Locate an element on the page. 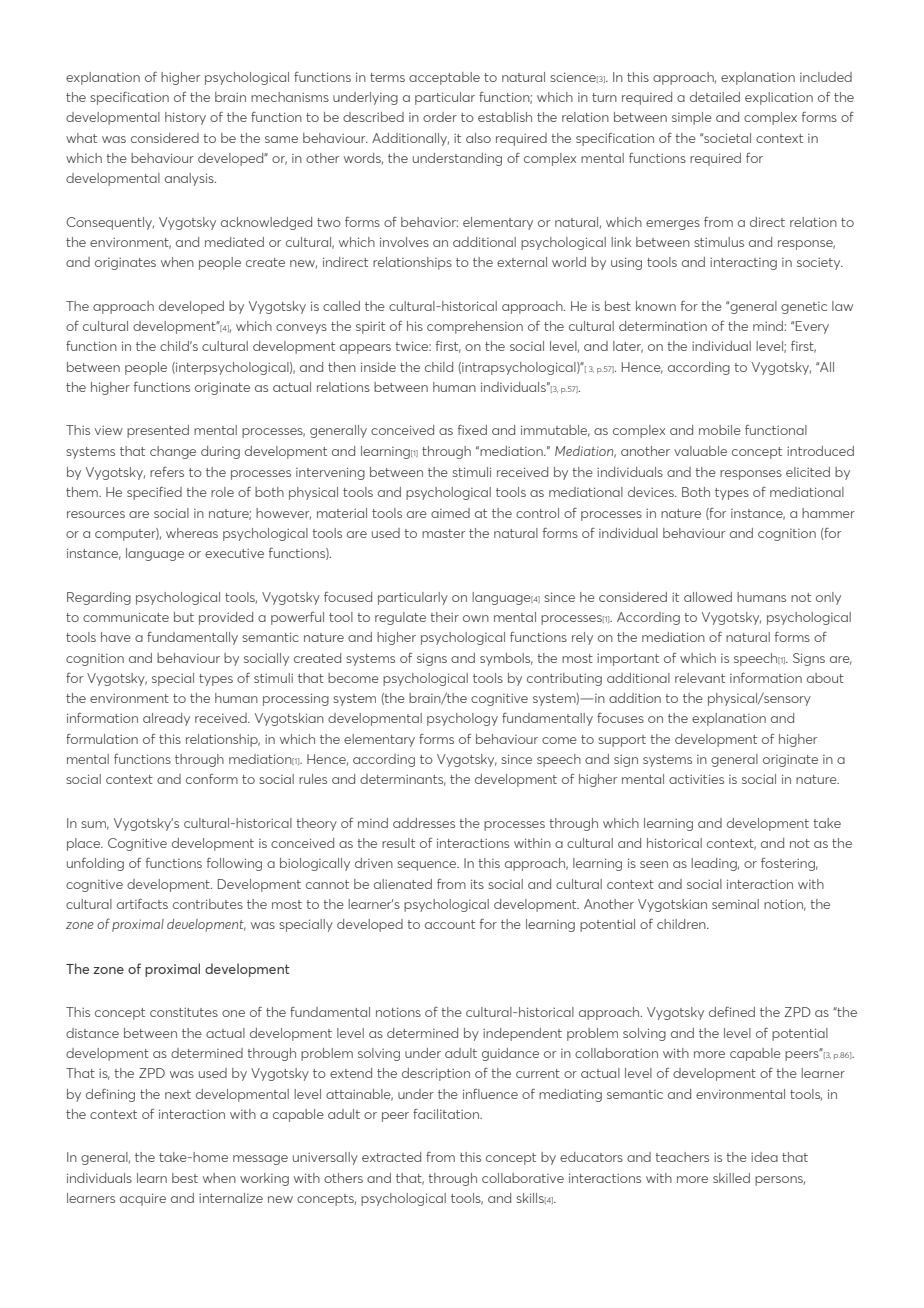 The height and width of the page is (1308, 924). collaborative is located at coordinates (523, 1178).
